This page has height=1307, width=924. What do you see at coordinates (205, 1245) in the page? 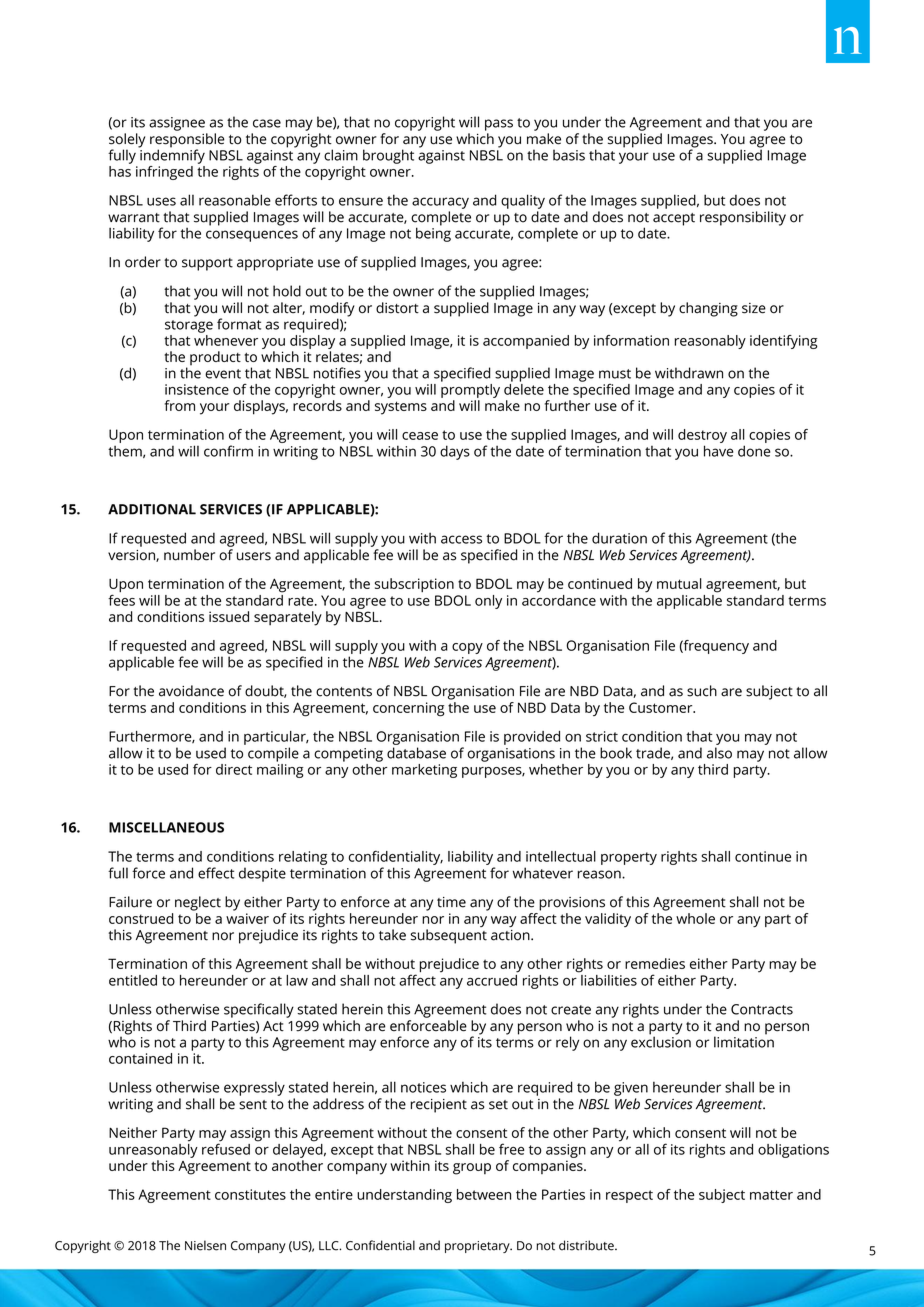
I see `Nielsen` at bounding box center [205, 1245].
